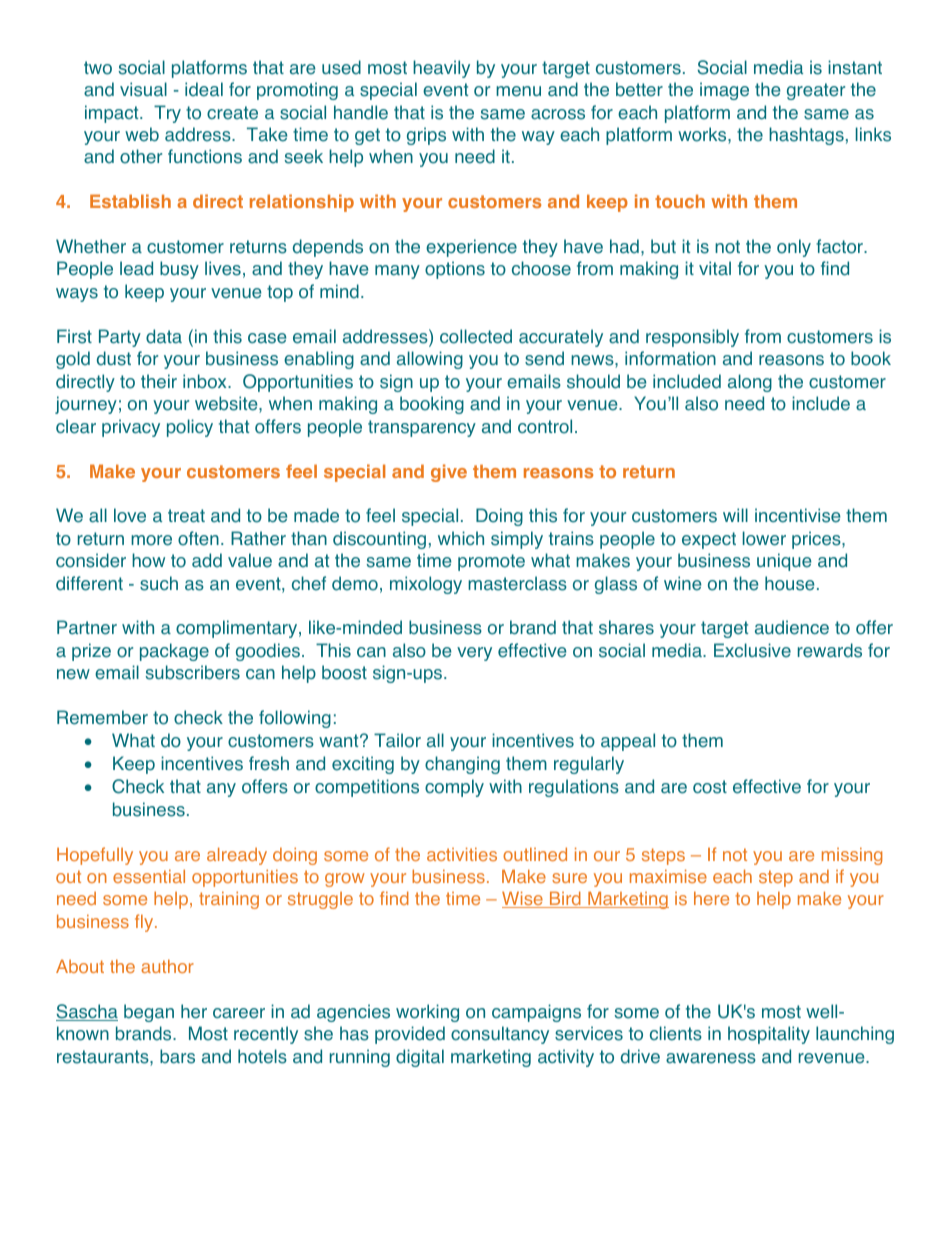 Image resolution: width=952 pixels, height=1233 pixels. Describe the element at coordinates (148, 560) in the image. I see `how` at that location.
